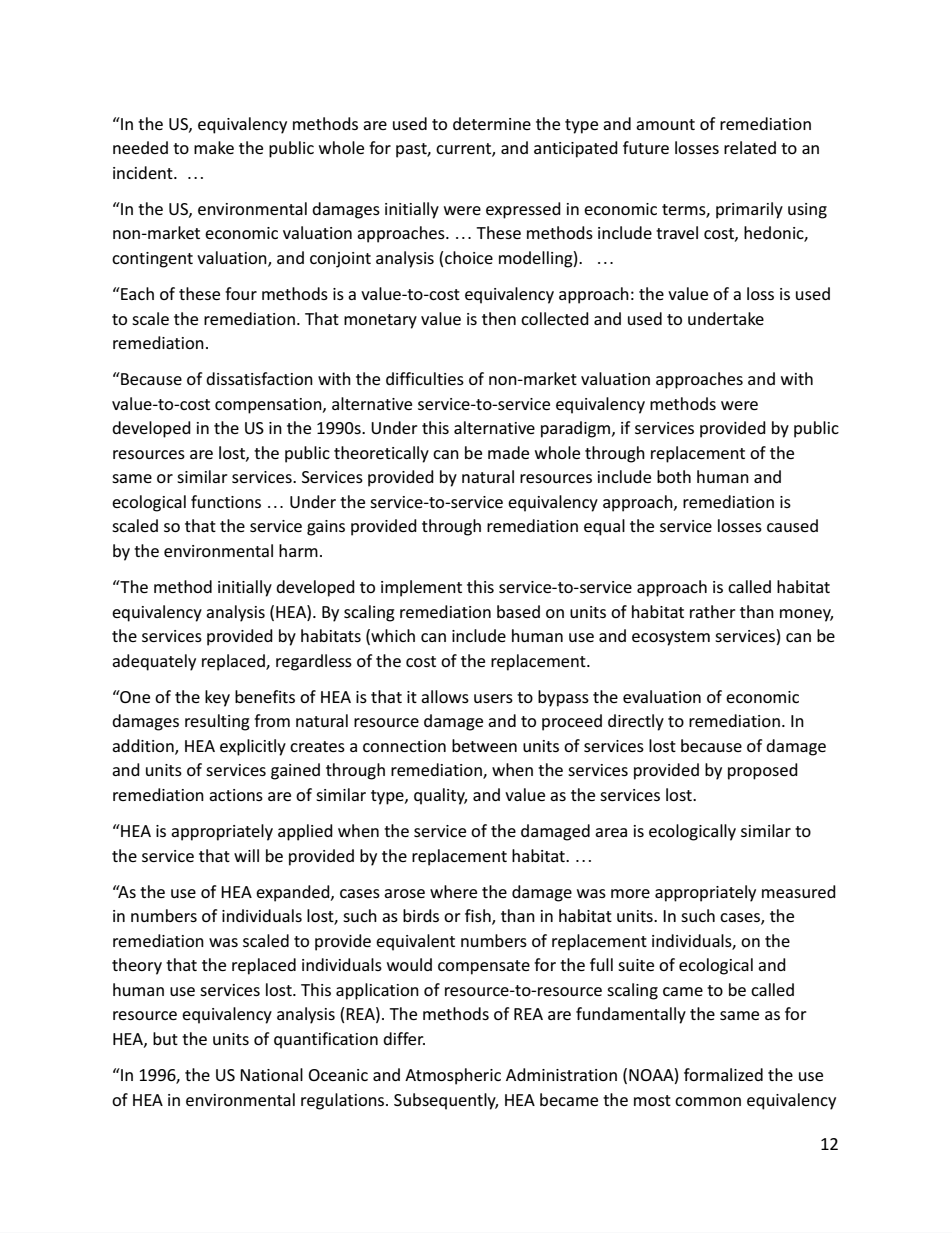  I want to click on collected, so click(555, 318).
